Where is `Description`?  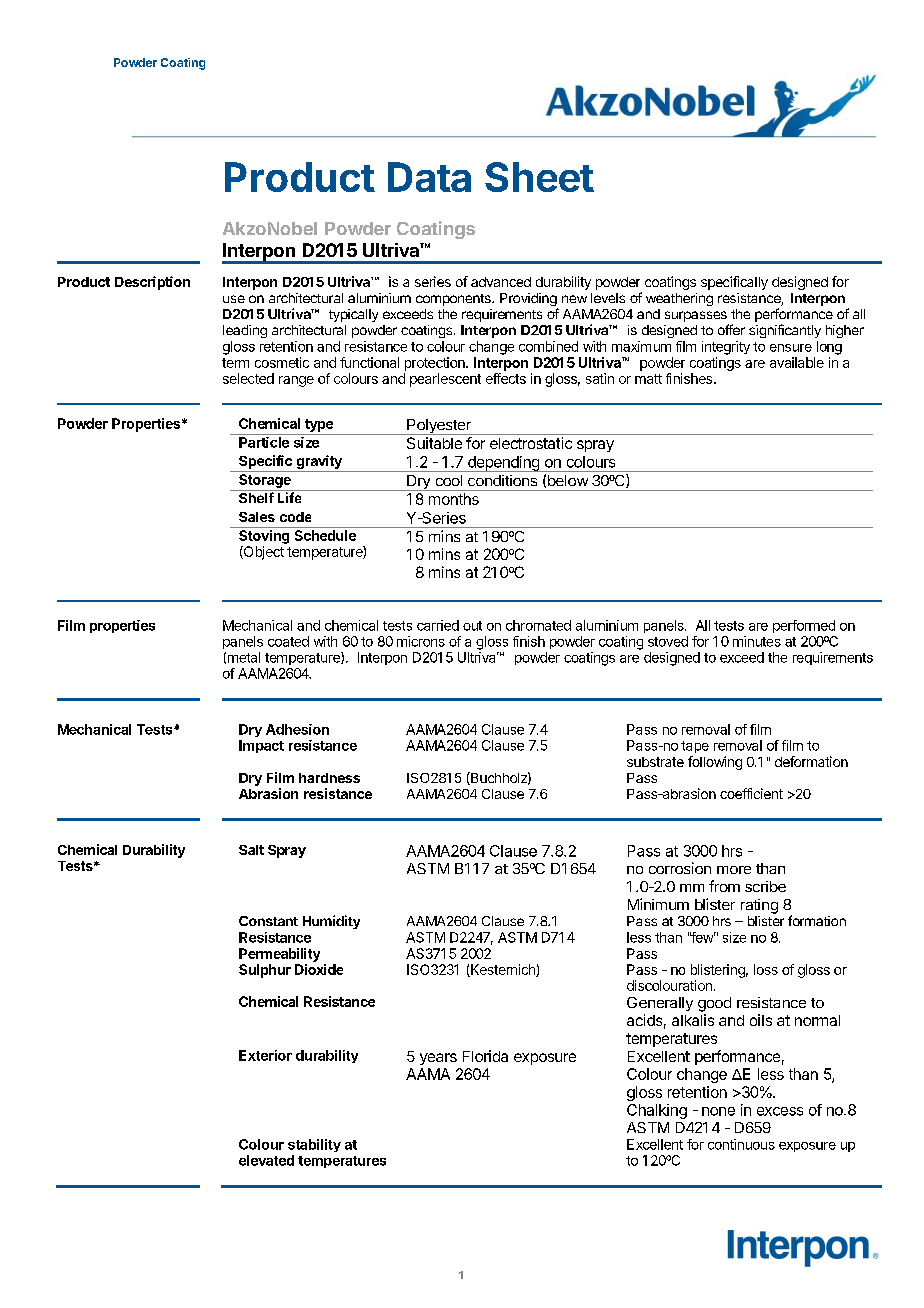
Description is located at coordinates (152, 283).
